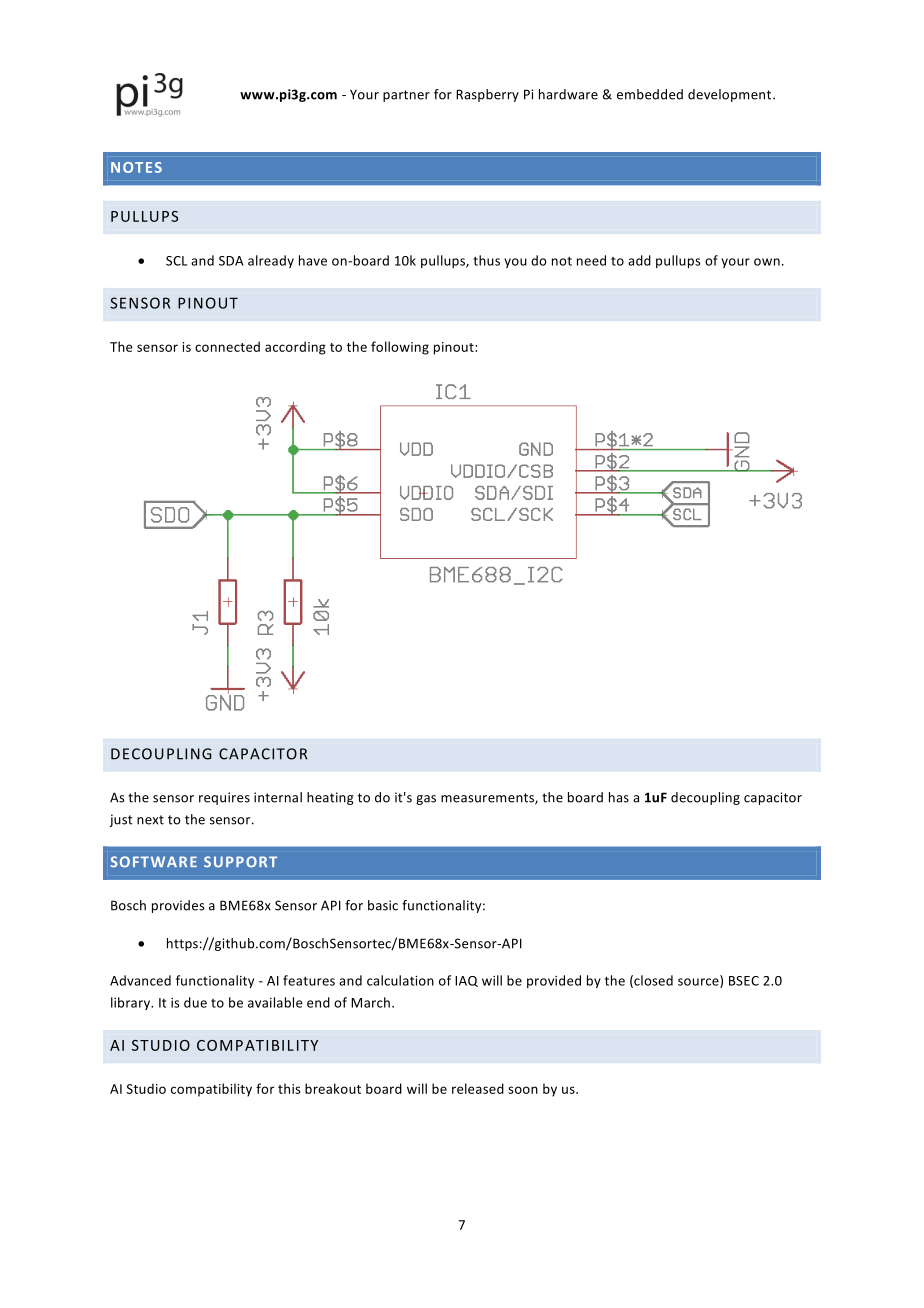 The image size is (924, 1308). I want to click on source, so click(699, 983).
